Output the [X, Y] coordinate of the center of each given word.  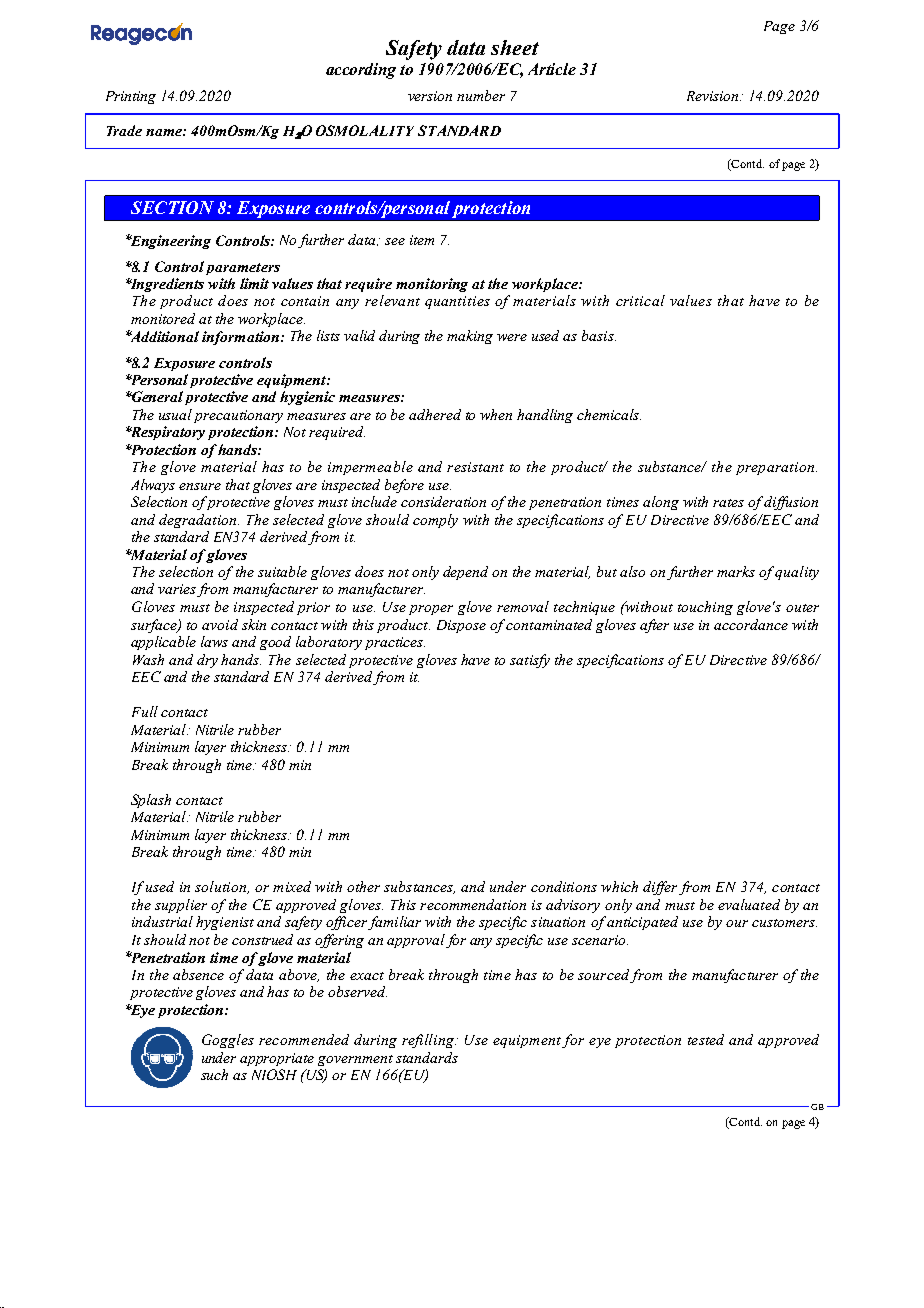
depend [465, 573]
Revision [714, 96]
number [481, 95]
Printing [131, 97]
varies [178, 590]
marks [736, 571]
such [214, 1074]
